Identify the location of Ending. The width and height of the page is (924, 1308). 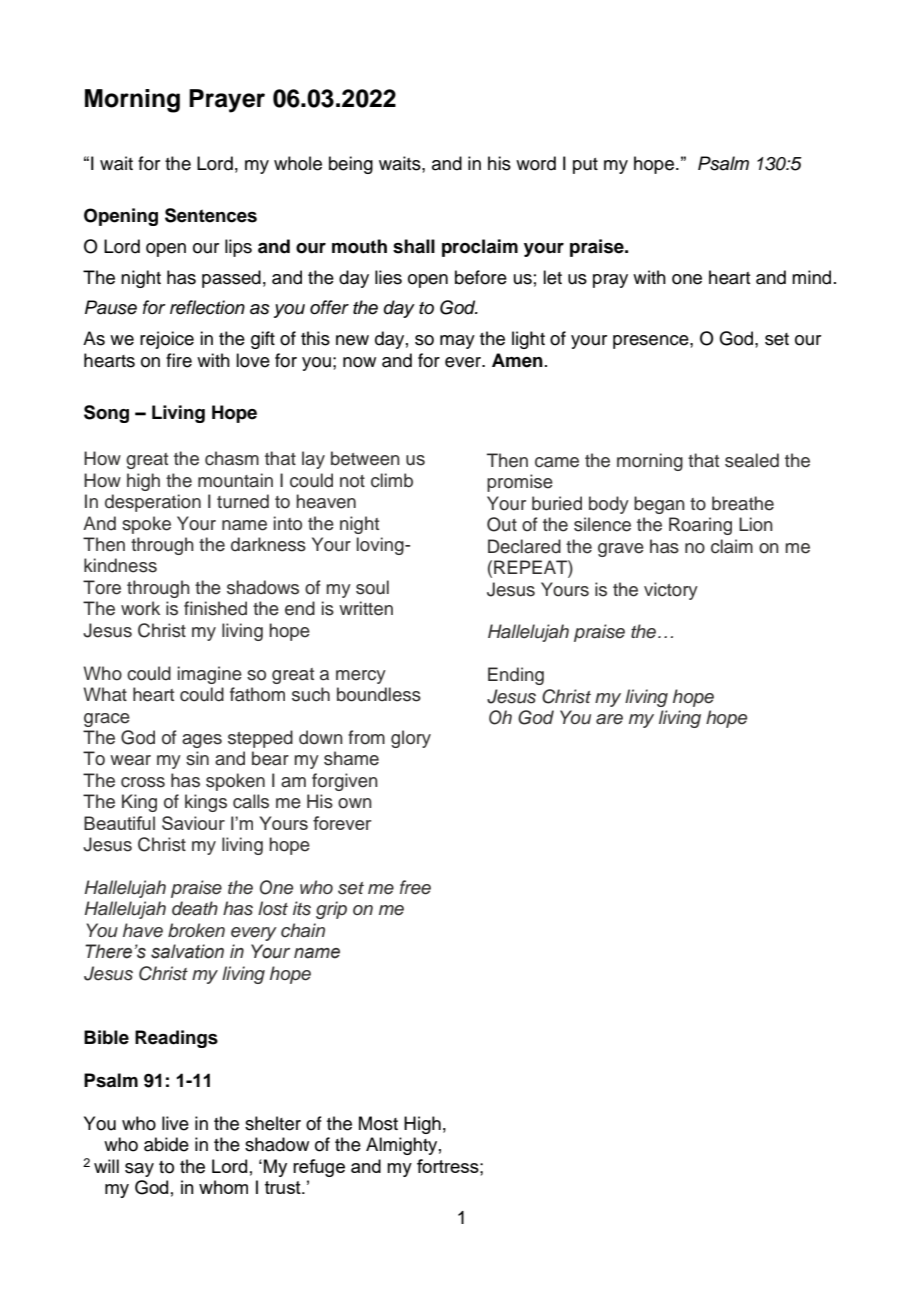
(516, 676).
